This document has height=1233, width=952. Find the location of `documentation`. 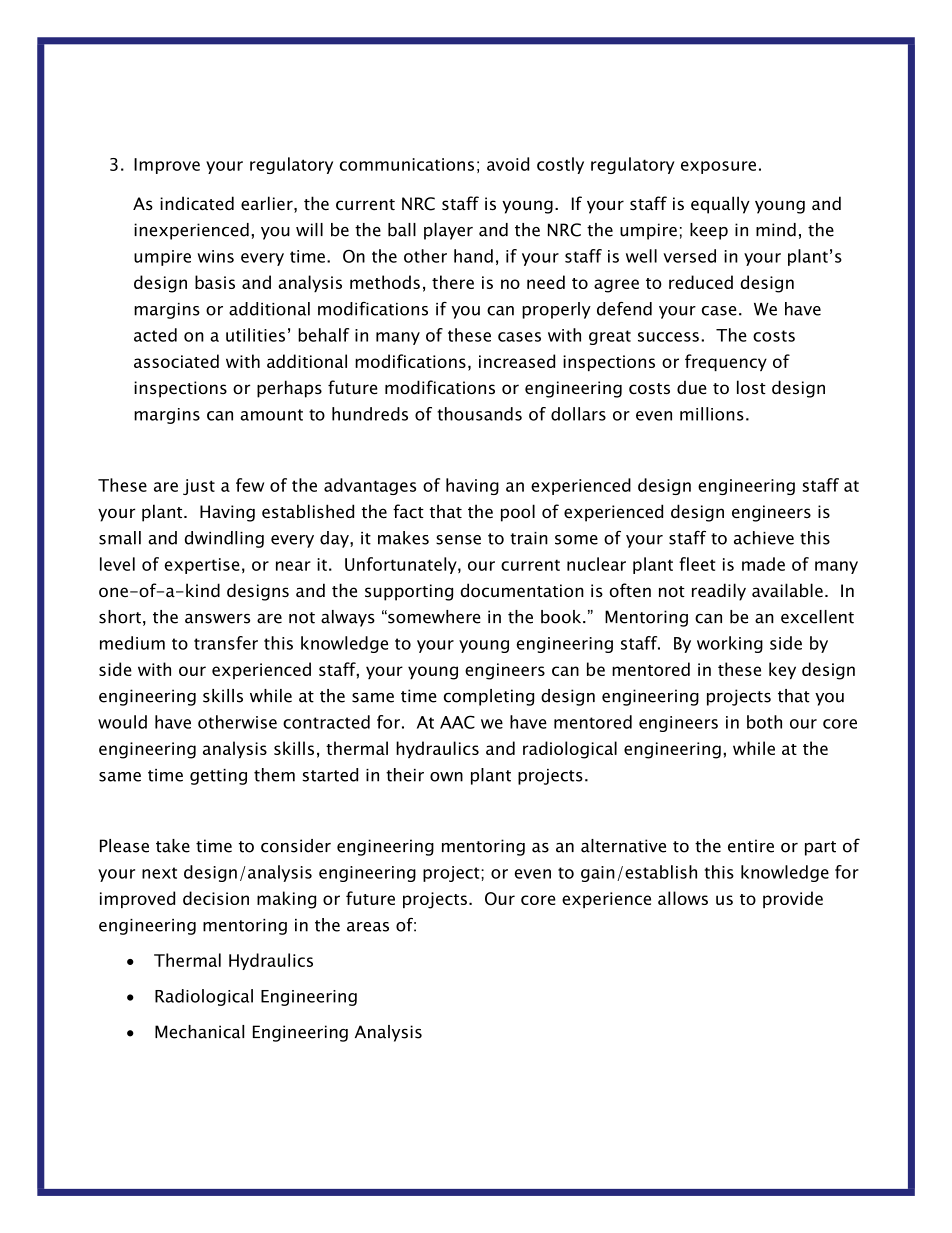

documentation is located at coordinates (522, 590).
